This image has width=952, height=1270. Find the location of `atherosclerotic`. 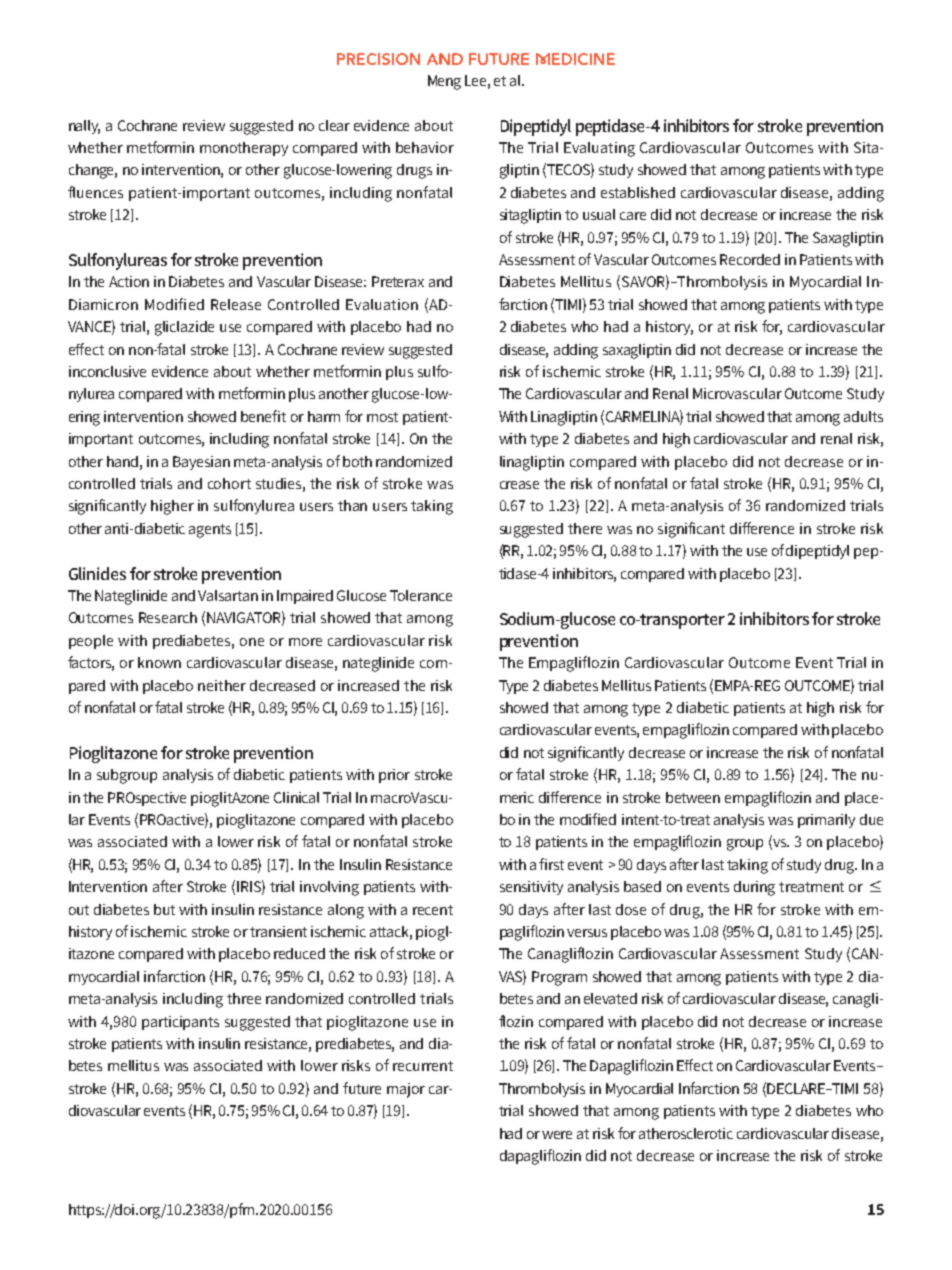

atherosclerotic is located at coordinates (686, 1133).
